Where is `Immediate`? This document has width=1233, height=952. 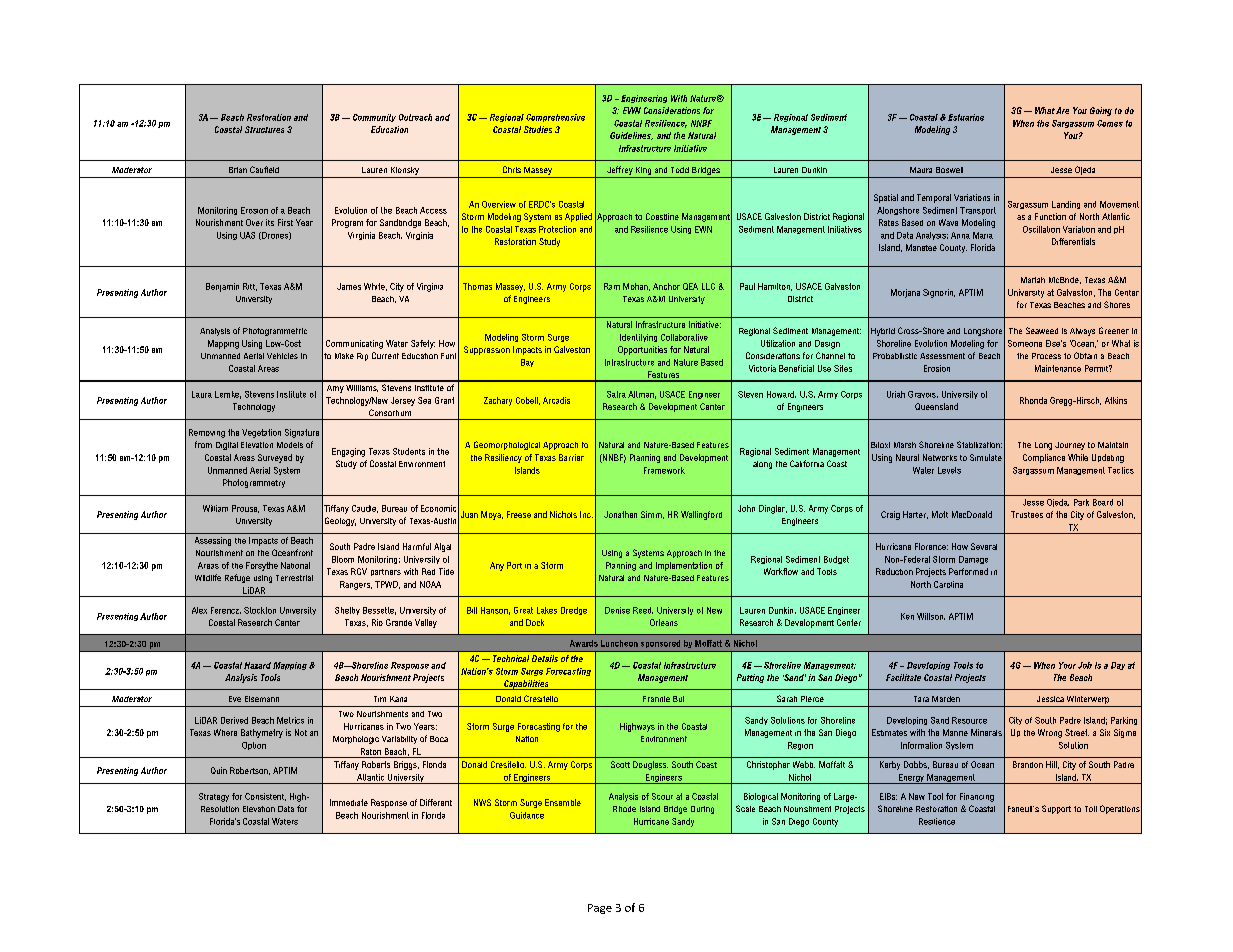
Immediate is located at coordinates (349, 802).
